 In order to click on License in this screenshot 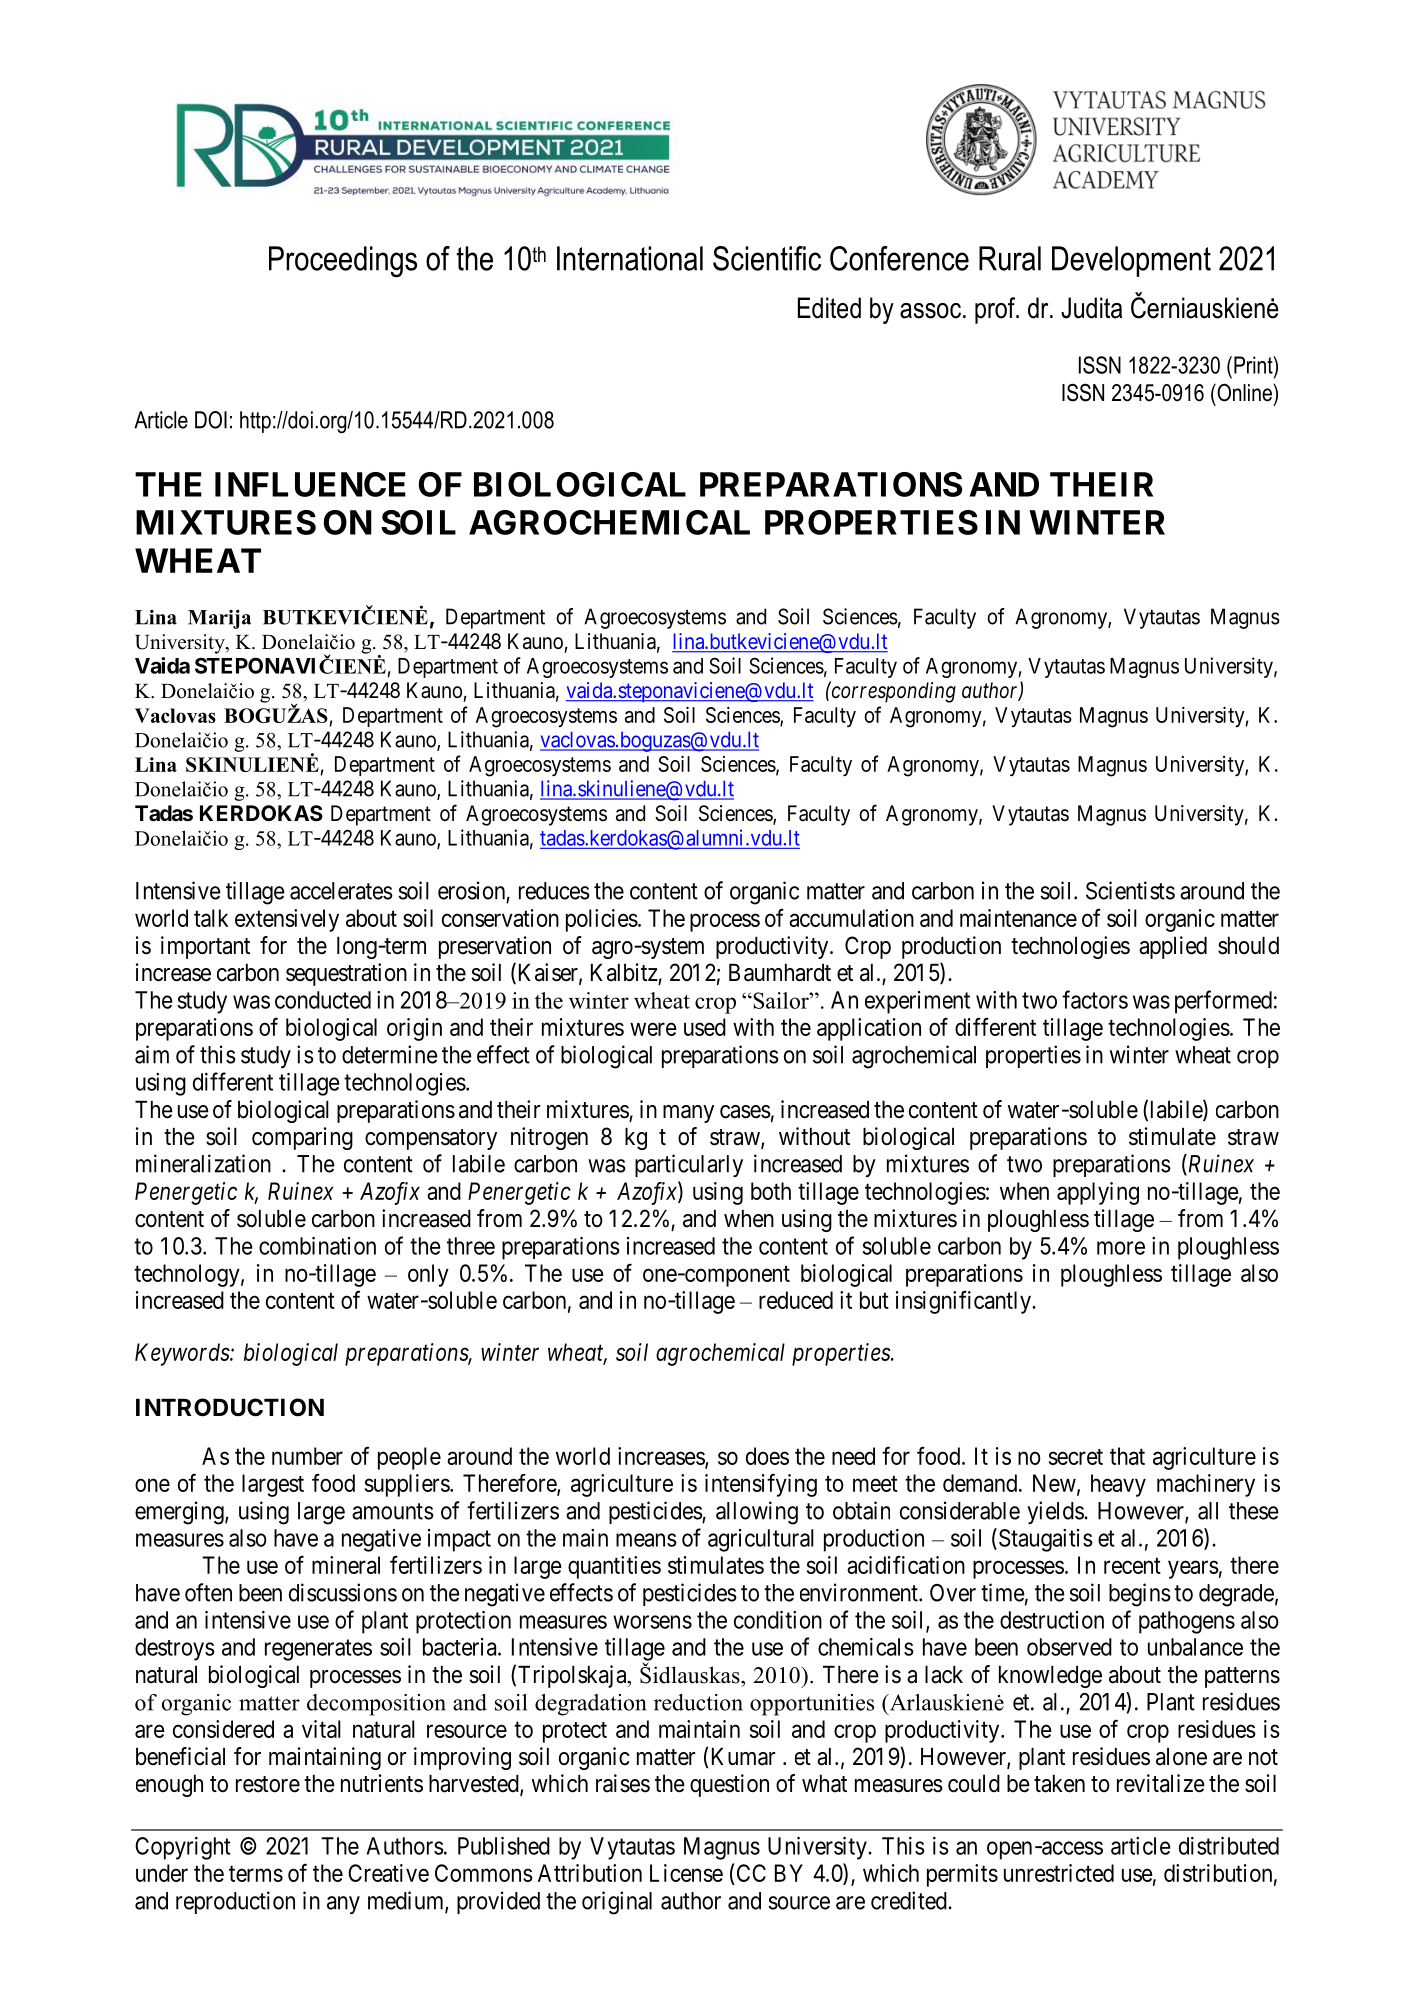, I will do `click(686, 1873)`.
